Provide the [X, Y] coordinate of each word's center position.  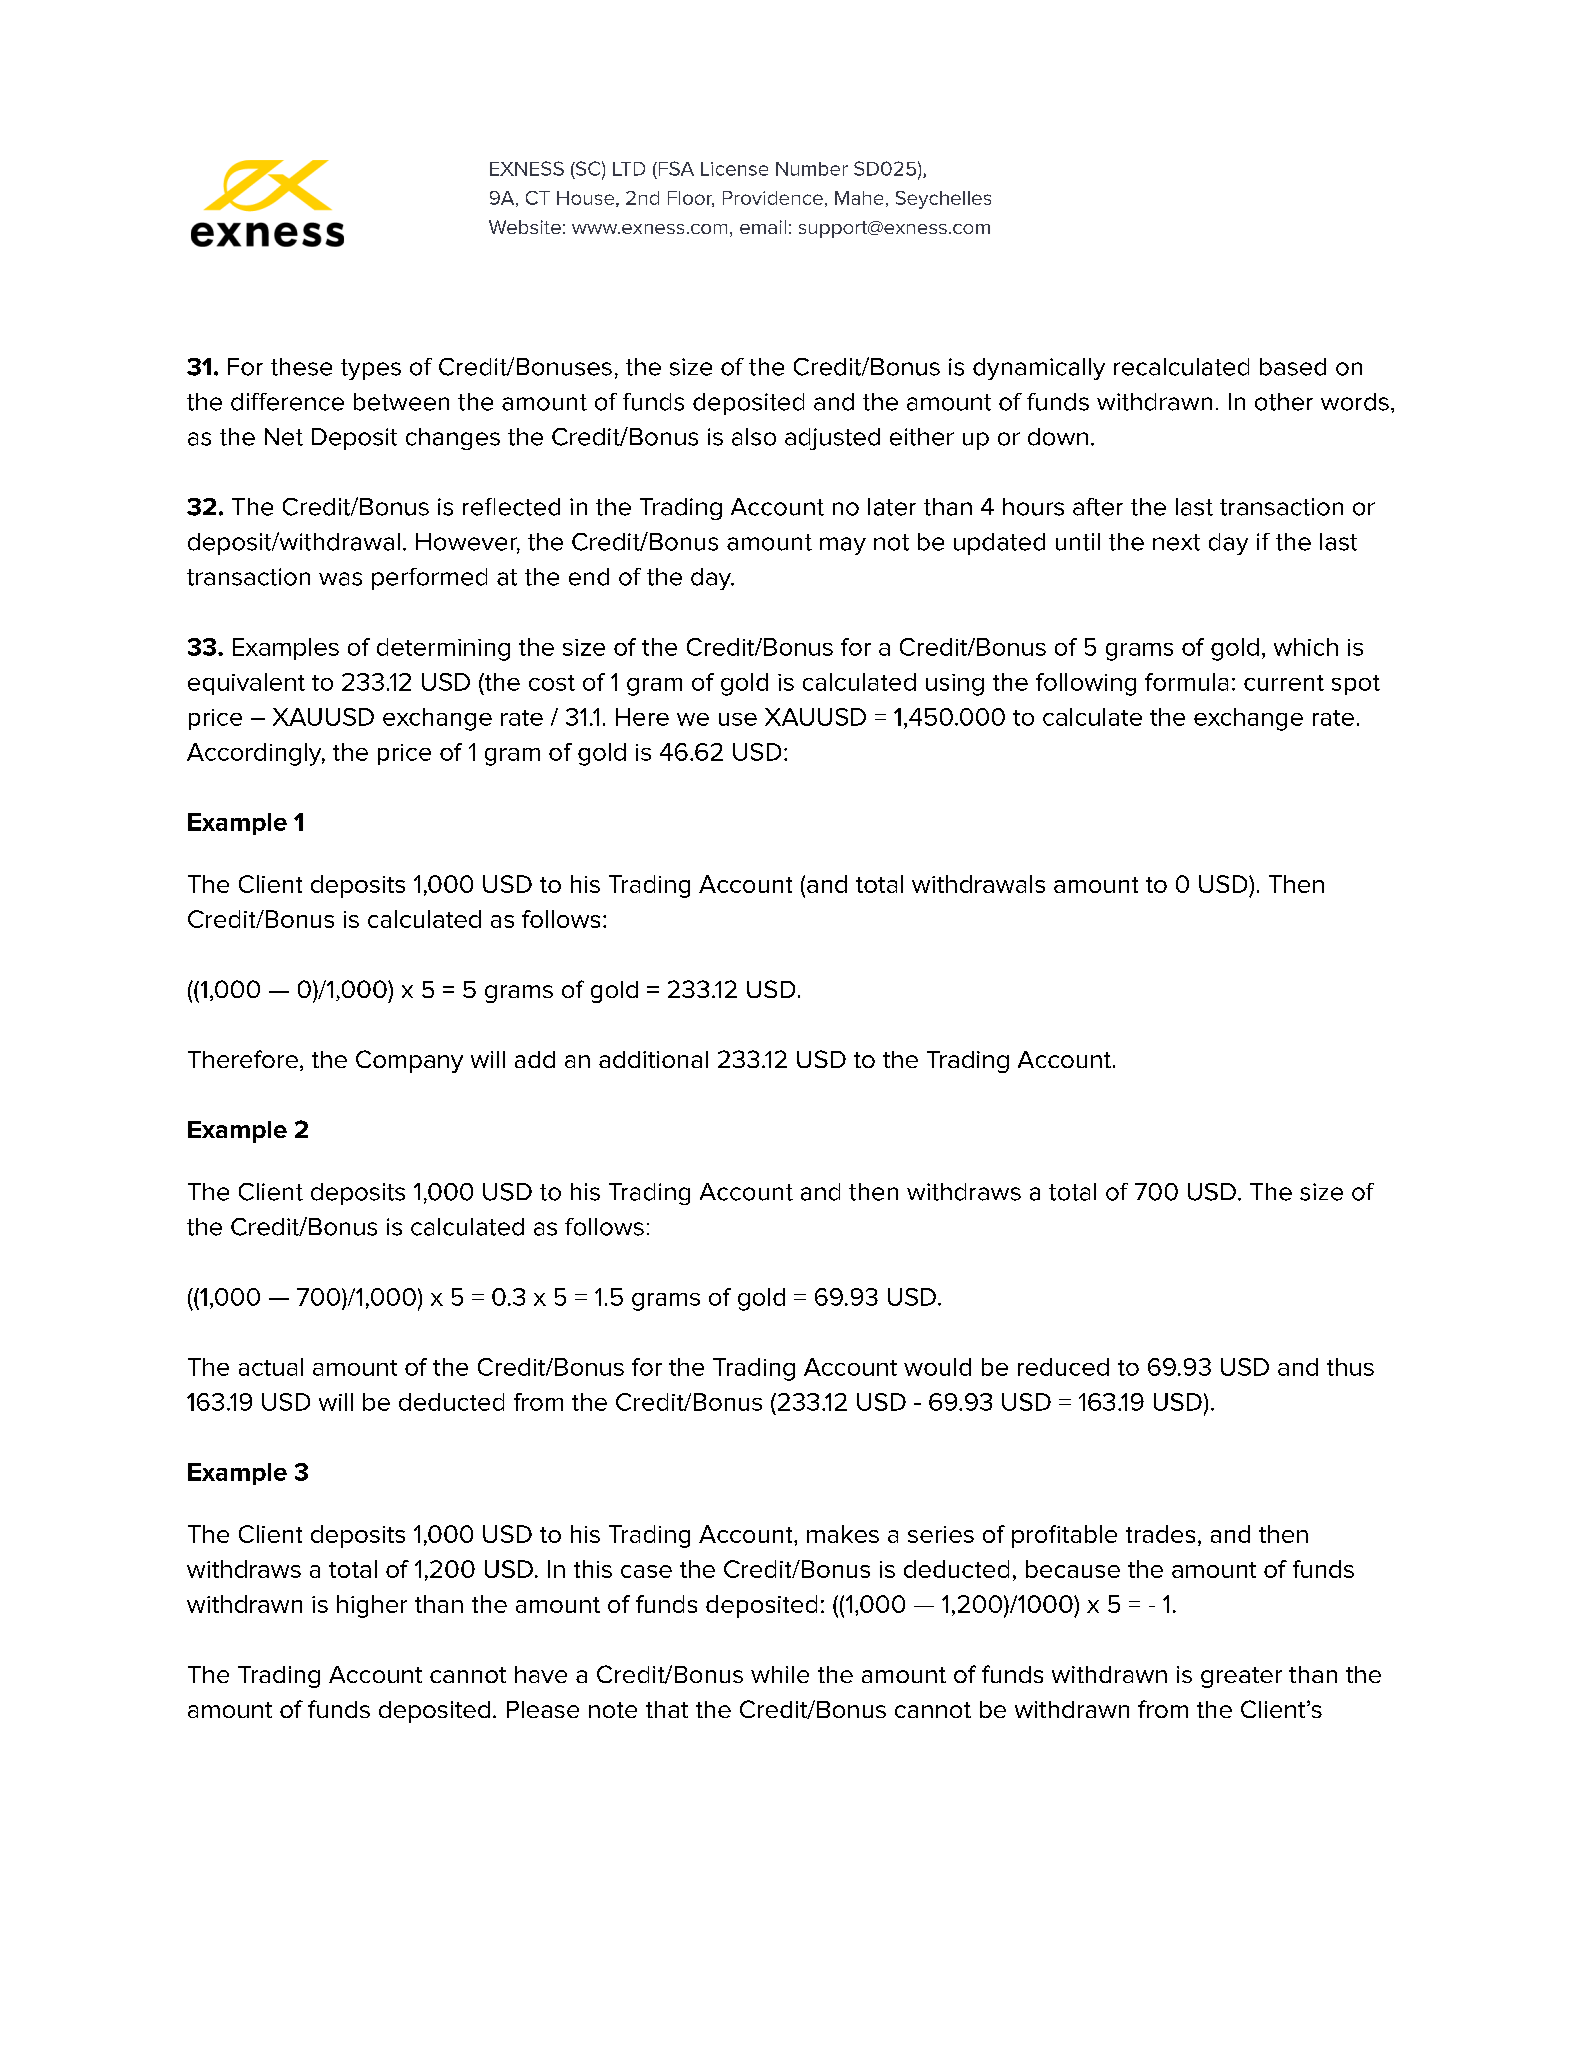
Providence [773, 198]
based [1293, 367]
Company [409, 1061]
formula [1186, 682]
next [1176, 542]
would [937, 1367]
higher [372, 1606]
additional [653, 1059]
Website [525, 227]
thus [1350, 1367]
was [340, 579]
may [843, 546]
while [780, 1674]
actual [271, 1367]
